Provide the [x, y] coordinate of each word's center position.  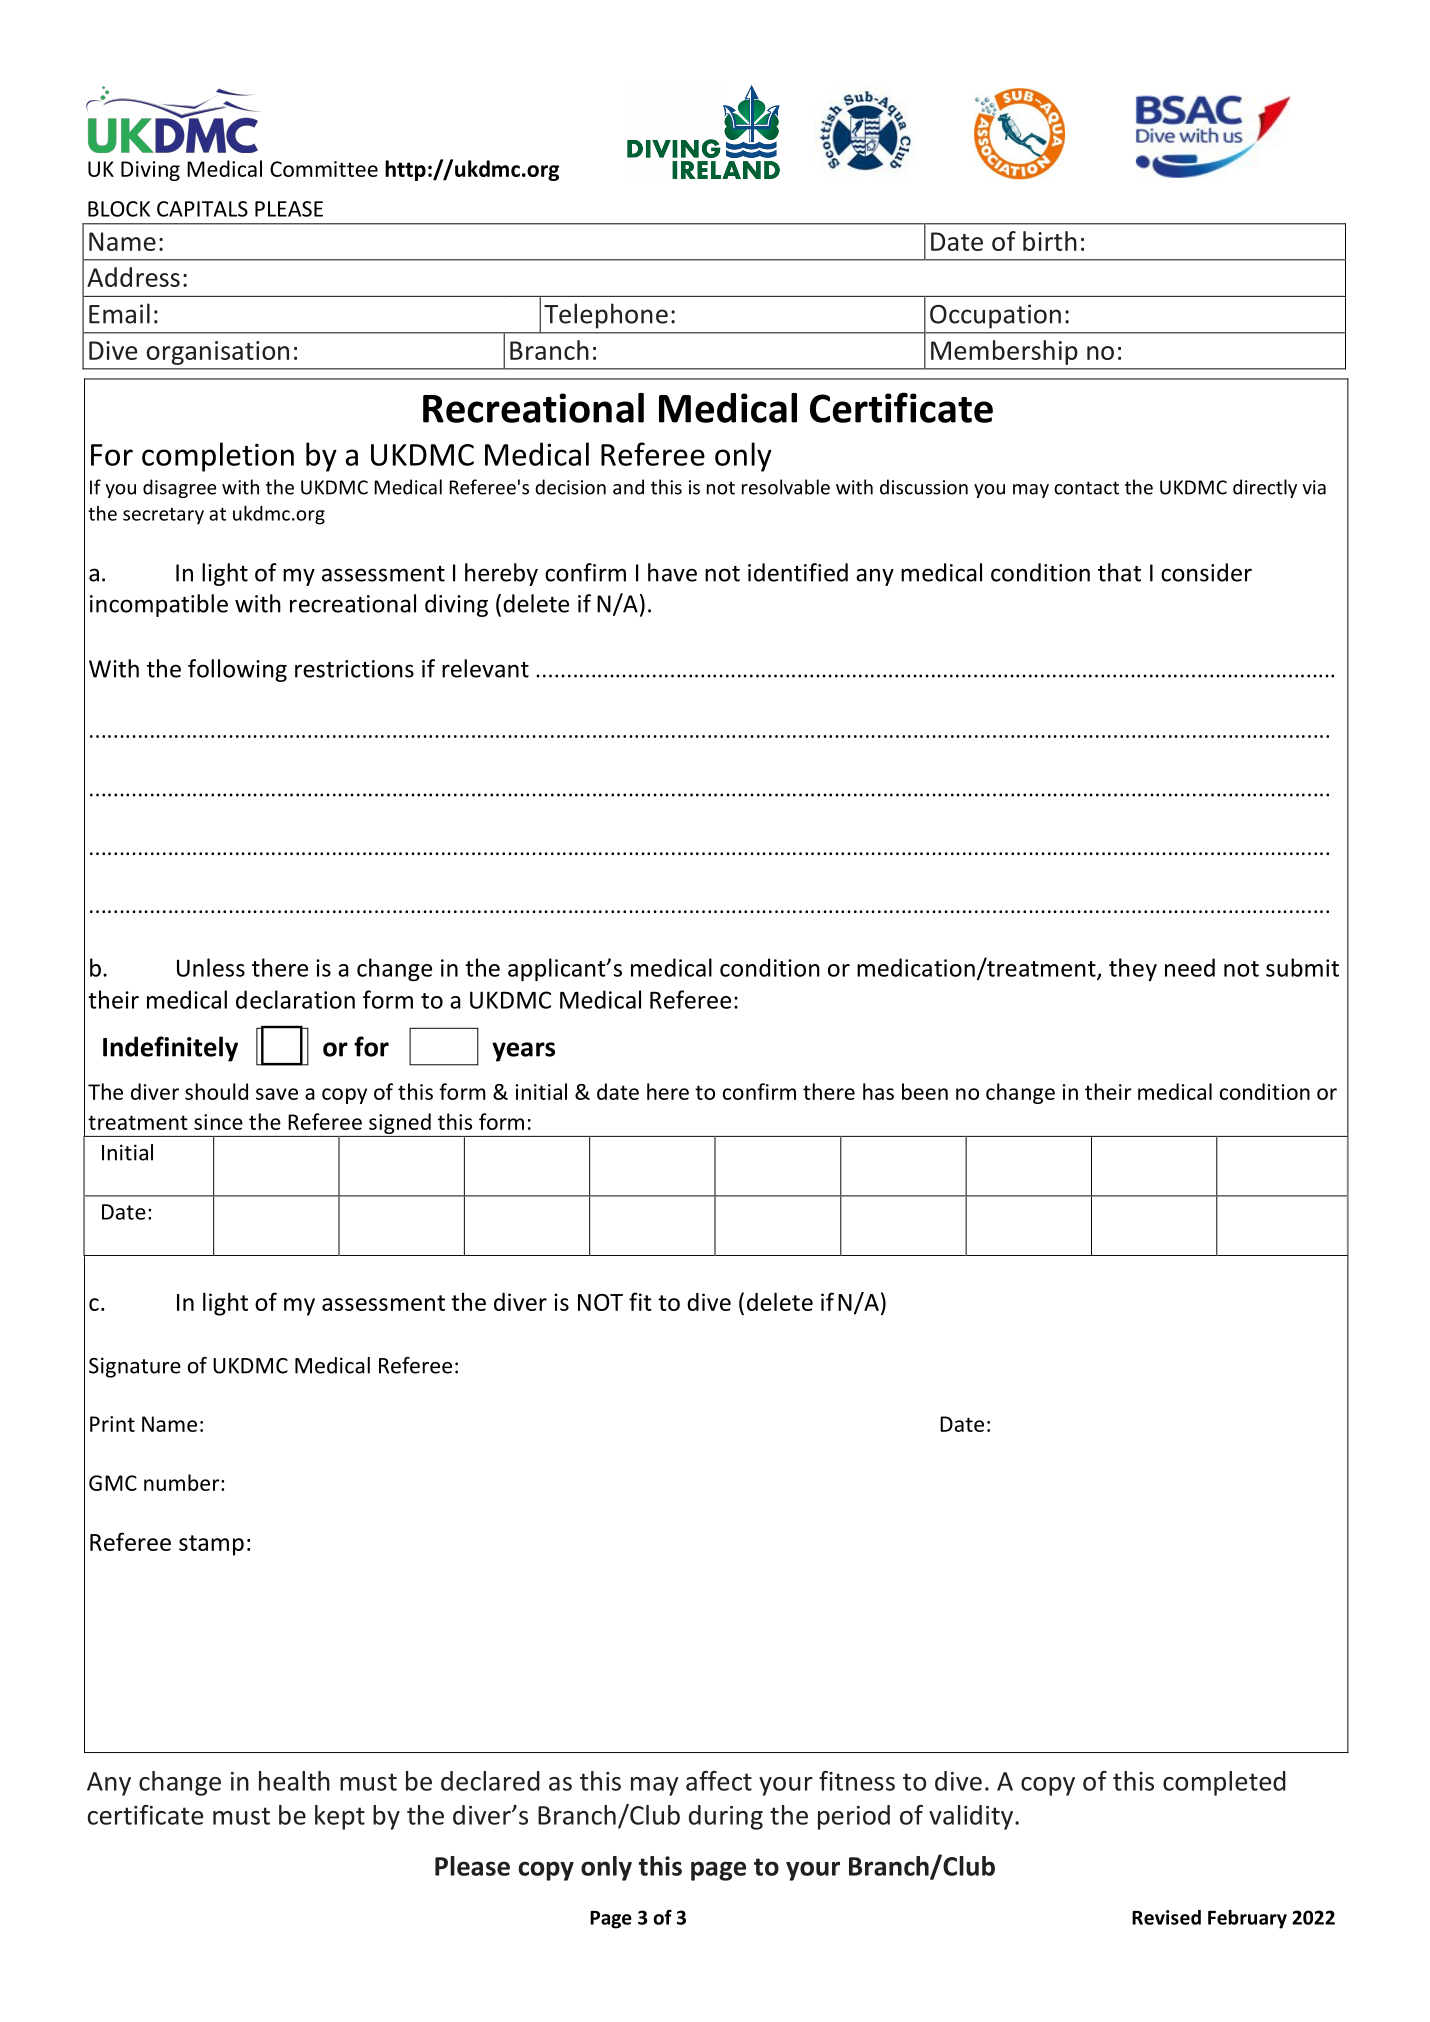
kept [340, 1817]
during [726, 1817]
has [878, 1091]
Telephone [606, 316]
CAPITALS [202, 209]
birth [1050, 241]
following [237, 670]
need [1190, 967]
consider [1206, 572]
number [183, 1482]
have [672, 572]
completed [1224, 1783]
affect [719, 1781]
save [277, 1094]
